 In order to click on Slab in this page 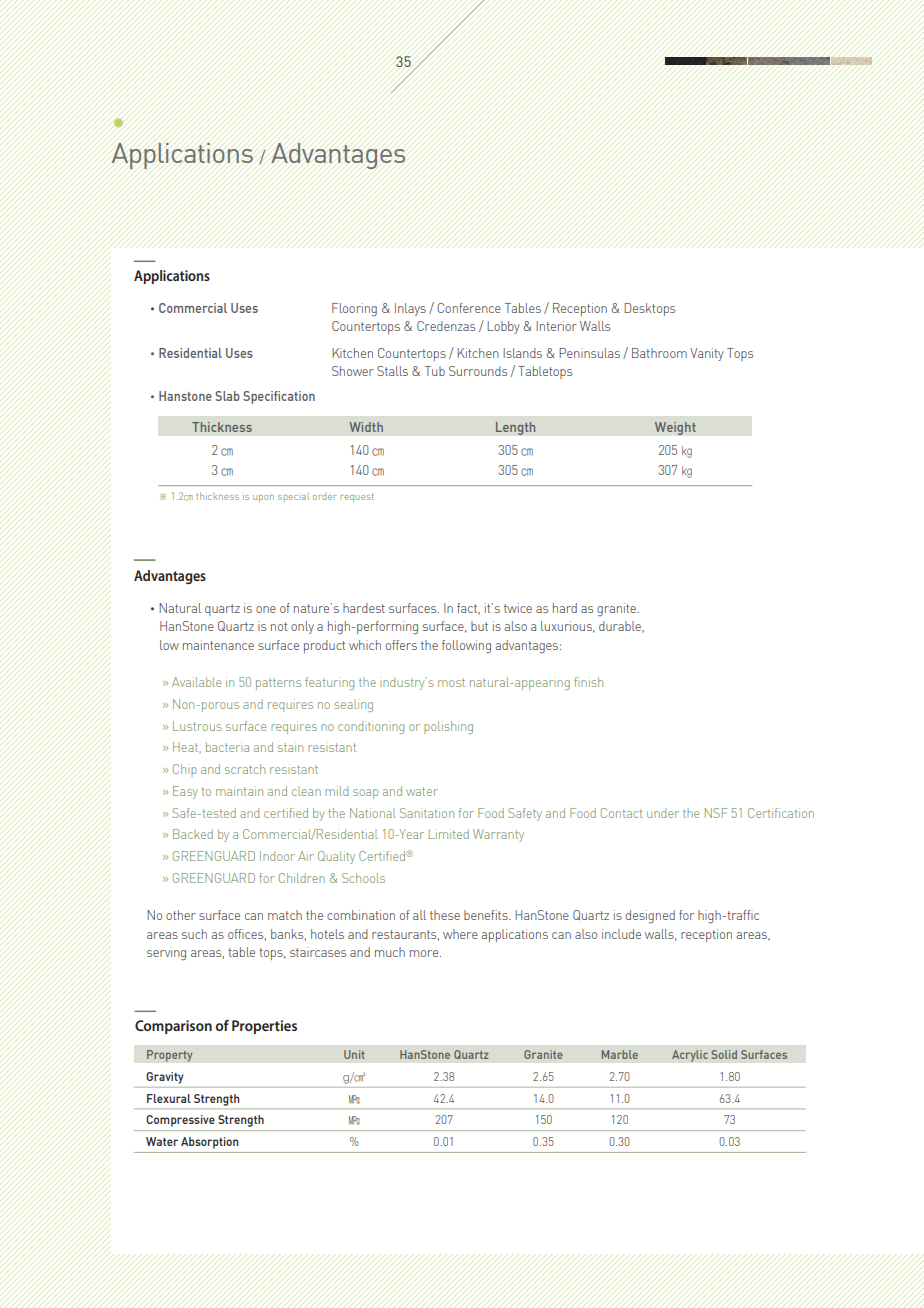, I will do `click(227, 396)`.
